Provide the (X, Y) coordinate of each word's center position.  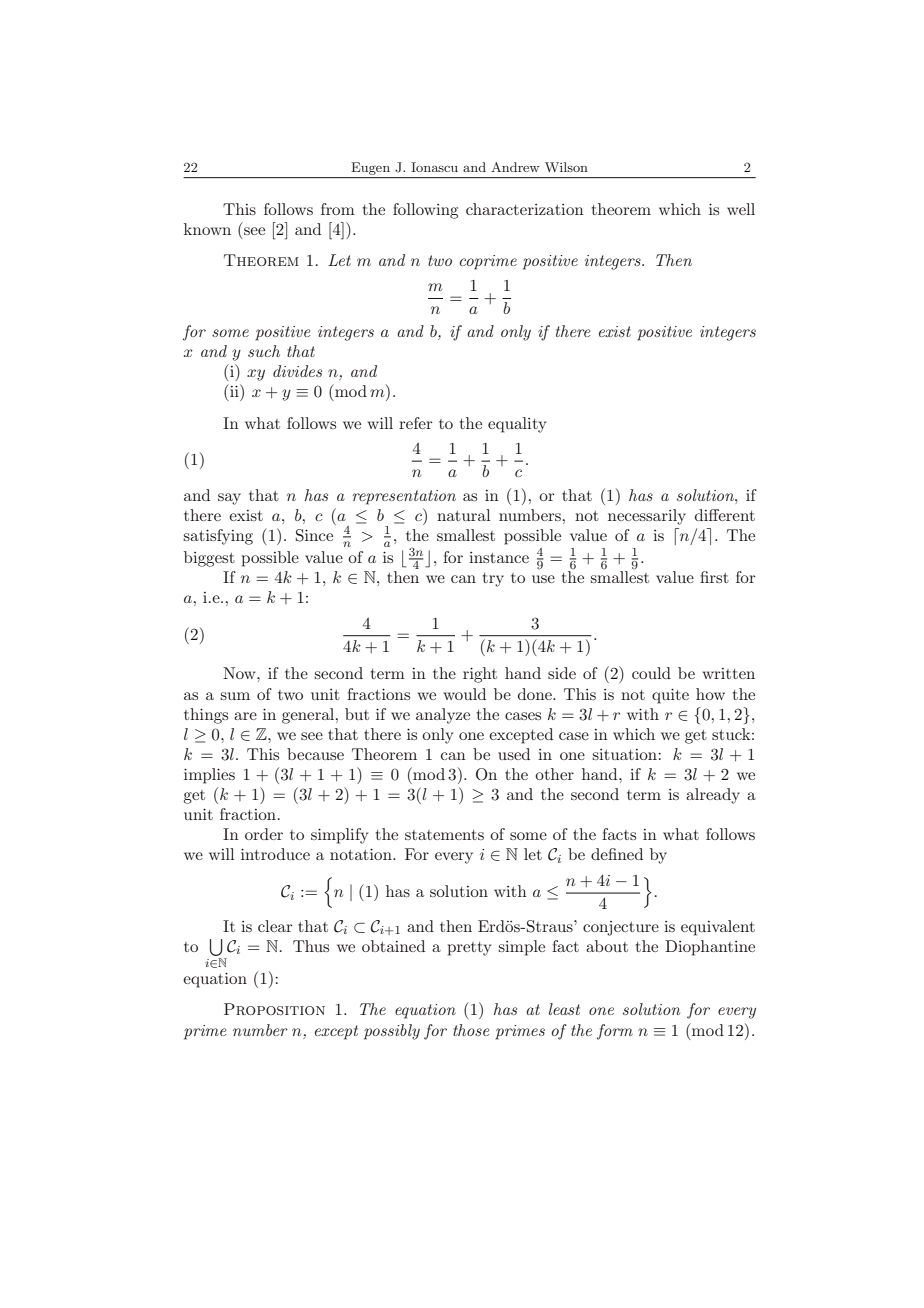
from (338, 209)
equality (517, 425)
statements (444, 835)
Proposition (274, 1009)
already (713, 796)
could (651, 673)
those (471, 1030)
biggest (209, 559)
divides (297, 371)
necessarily (647, 517)
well (741, 209)
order (264, 834)
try (493, 580)
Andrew (515, 167)
